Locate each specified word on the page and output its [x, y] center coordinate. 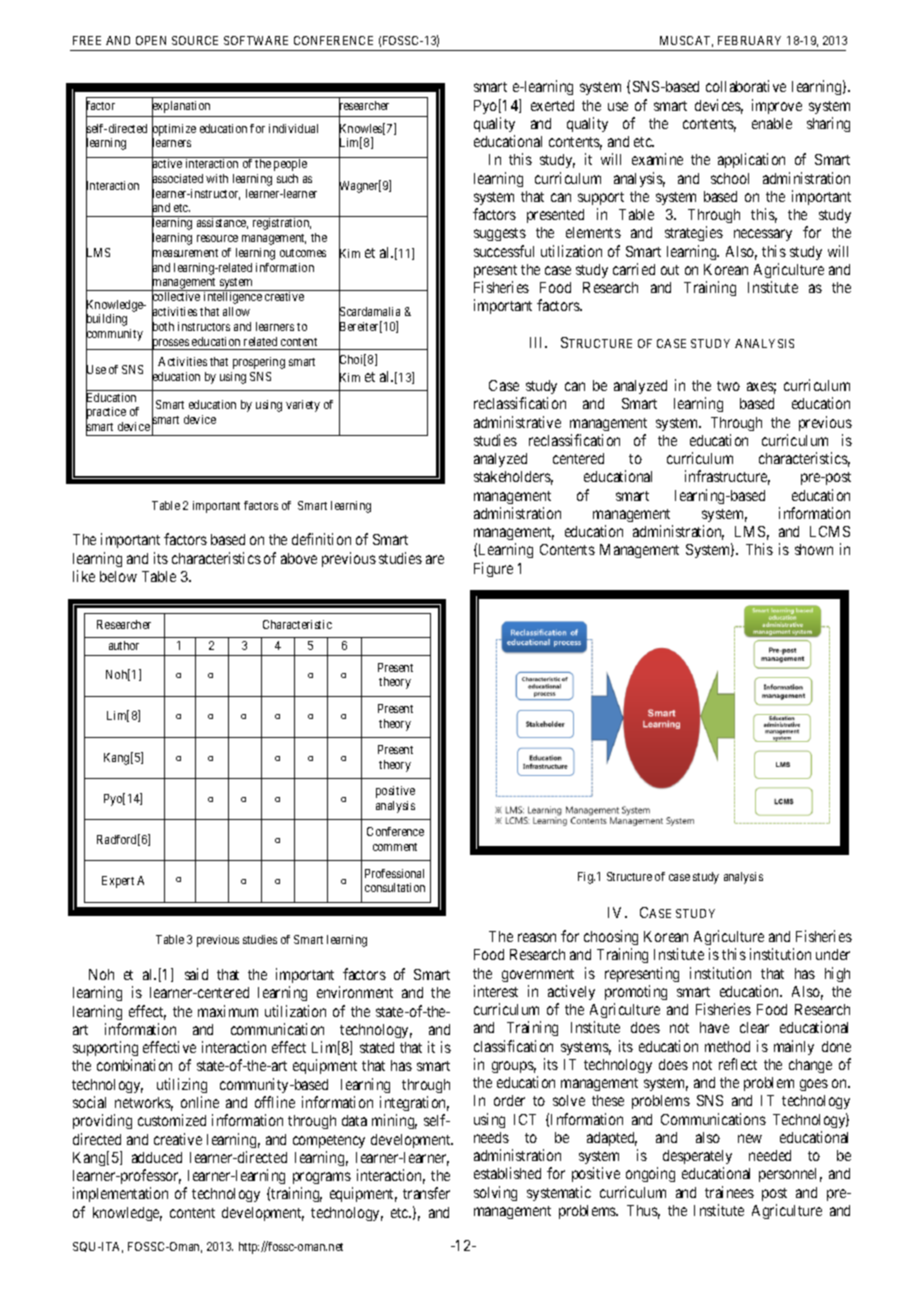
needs [491, 1137]
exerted [552, 105]
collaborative [746, 86]
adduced [157, 1157]
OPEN [151, 40]
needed [770, 1155]
